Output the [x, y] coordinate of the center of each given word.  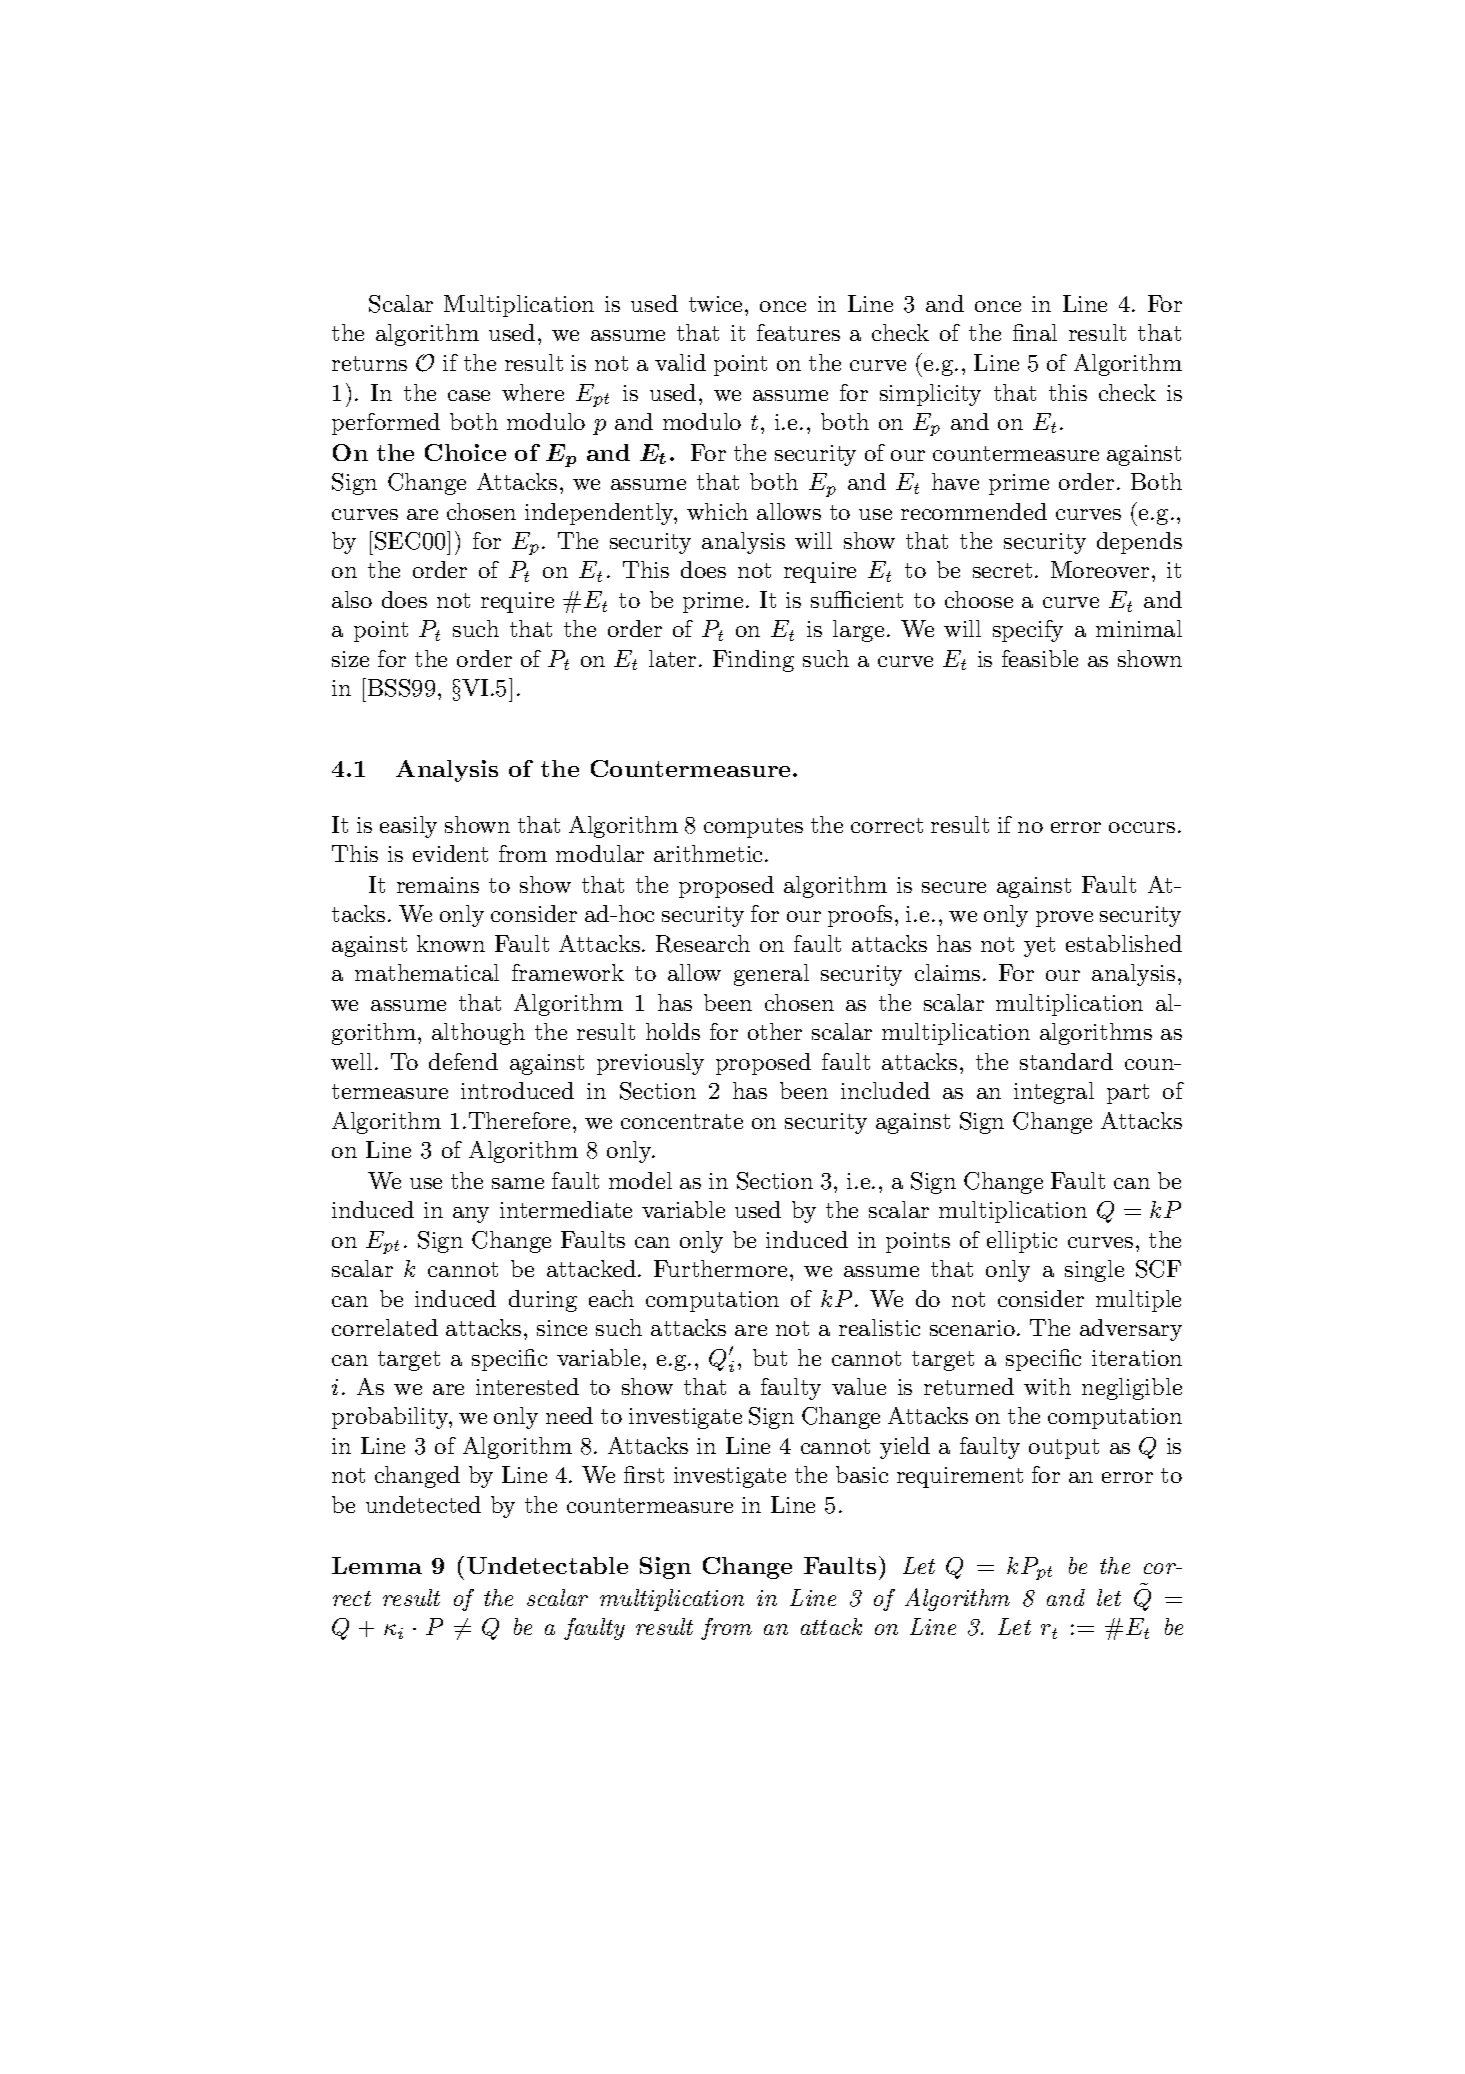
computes [753, 828]
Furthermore [720, 1268]
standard [1066, 1061]
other [775, 1031]
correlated [385, 1327]
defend [463, 1061]
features [798, 332]
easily [408, 827]
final [1035, 332]
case [469, 395]
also [352, 599]
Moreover [1100, 569]
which [717, 511]
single [1094, 1271]
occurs [1142, 827]
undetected [423, 1504]
